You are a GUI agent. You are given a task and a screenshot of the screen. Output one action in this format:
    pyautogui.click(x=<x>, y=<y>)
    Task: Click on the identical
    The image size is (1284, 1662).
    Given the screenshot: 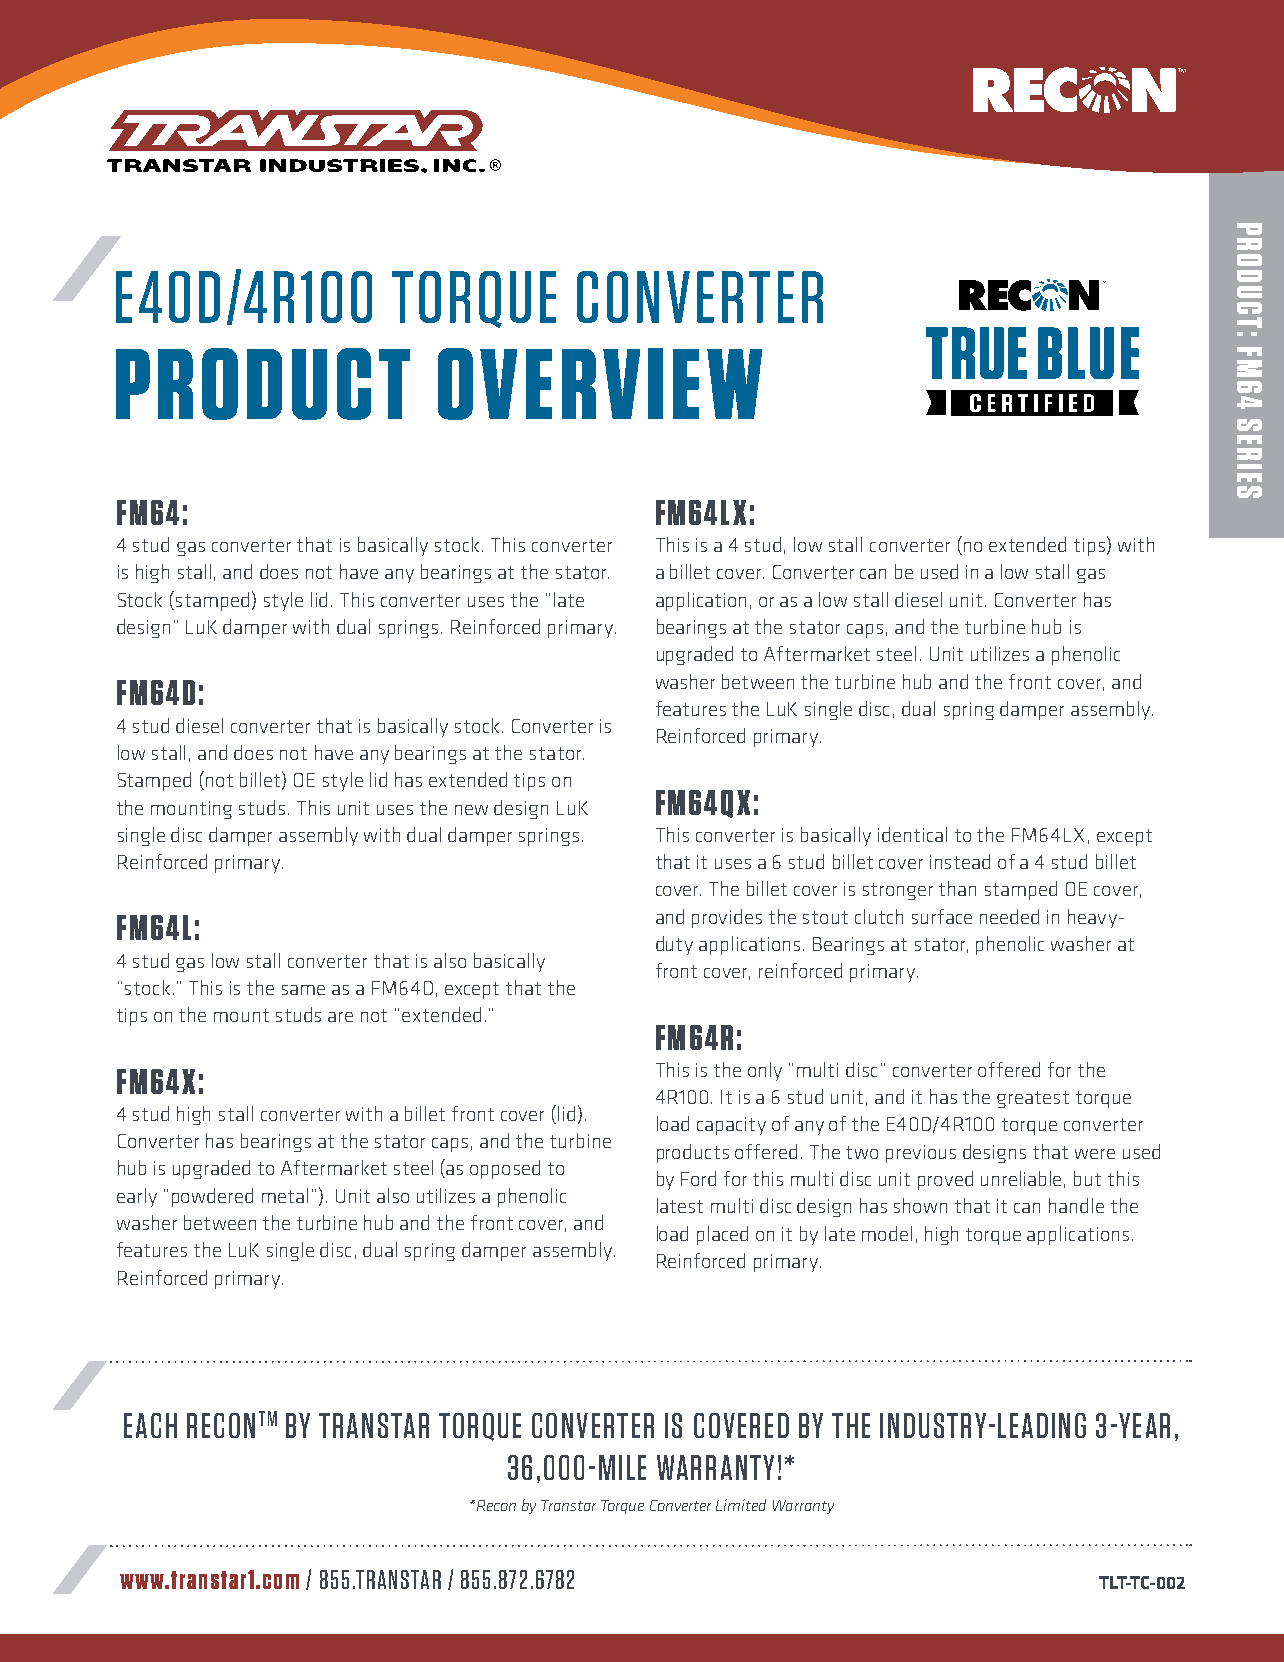 What is the action you would take?
    pyautogui.click(x=912, y=834)
